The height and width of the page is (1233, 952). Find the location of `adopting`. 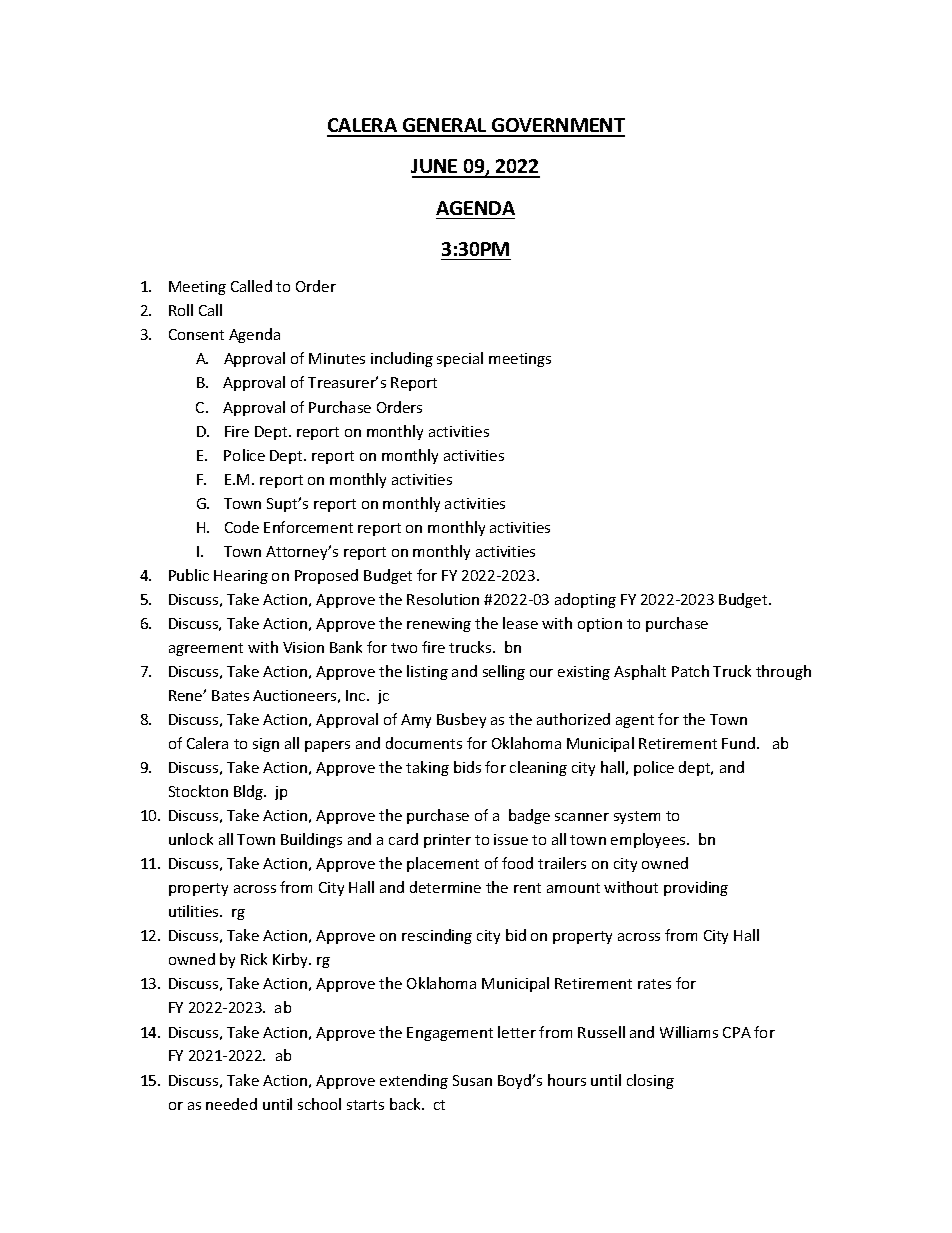

adopting is located at coordinates (585, 600).
